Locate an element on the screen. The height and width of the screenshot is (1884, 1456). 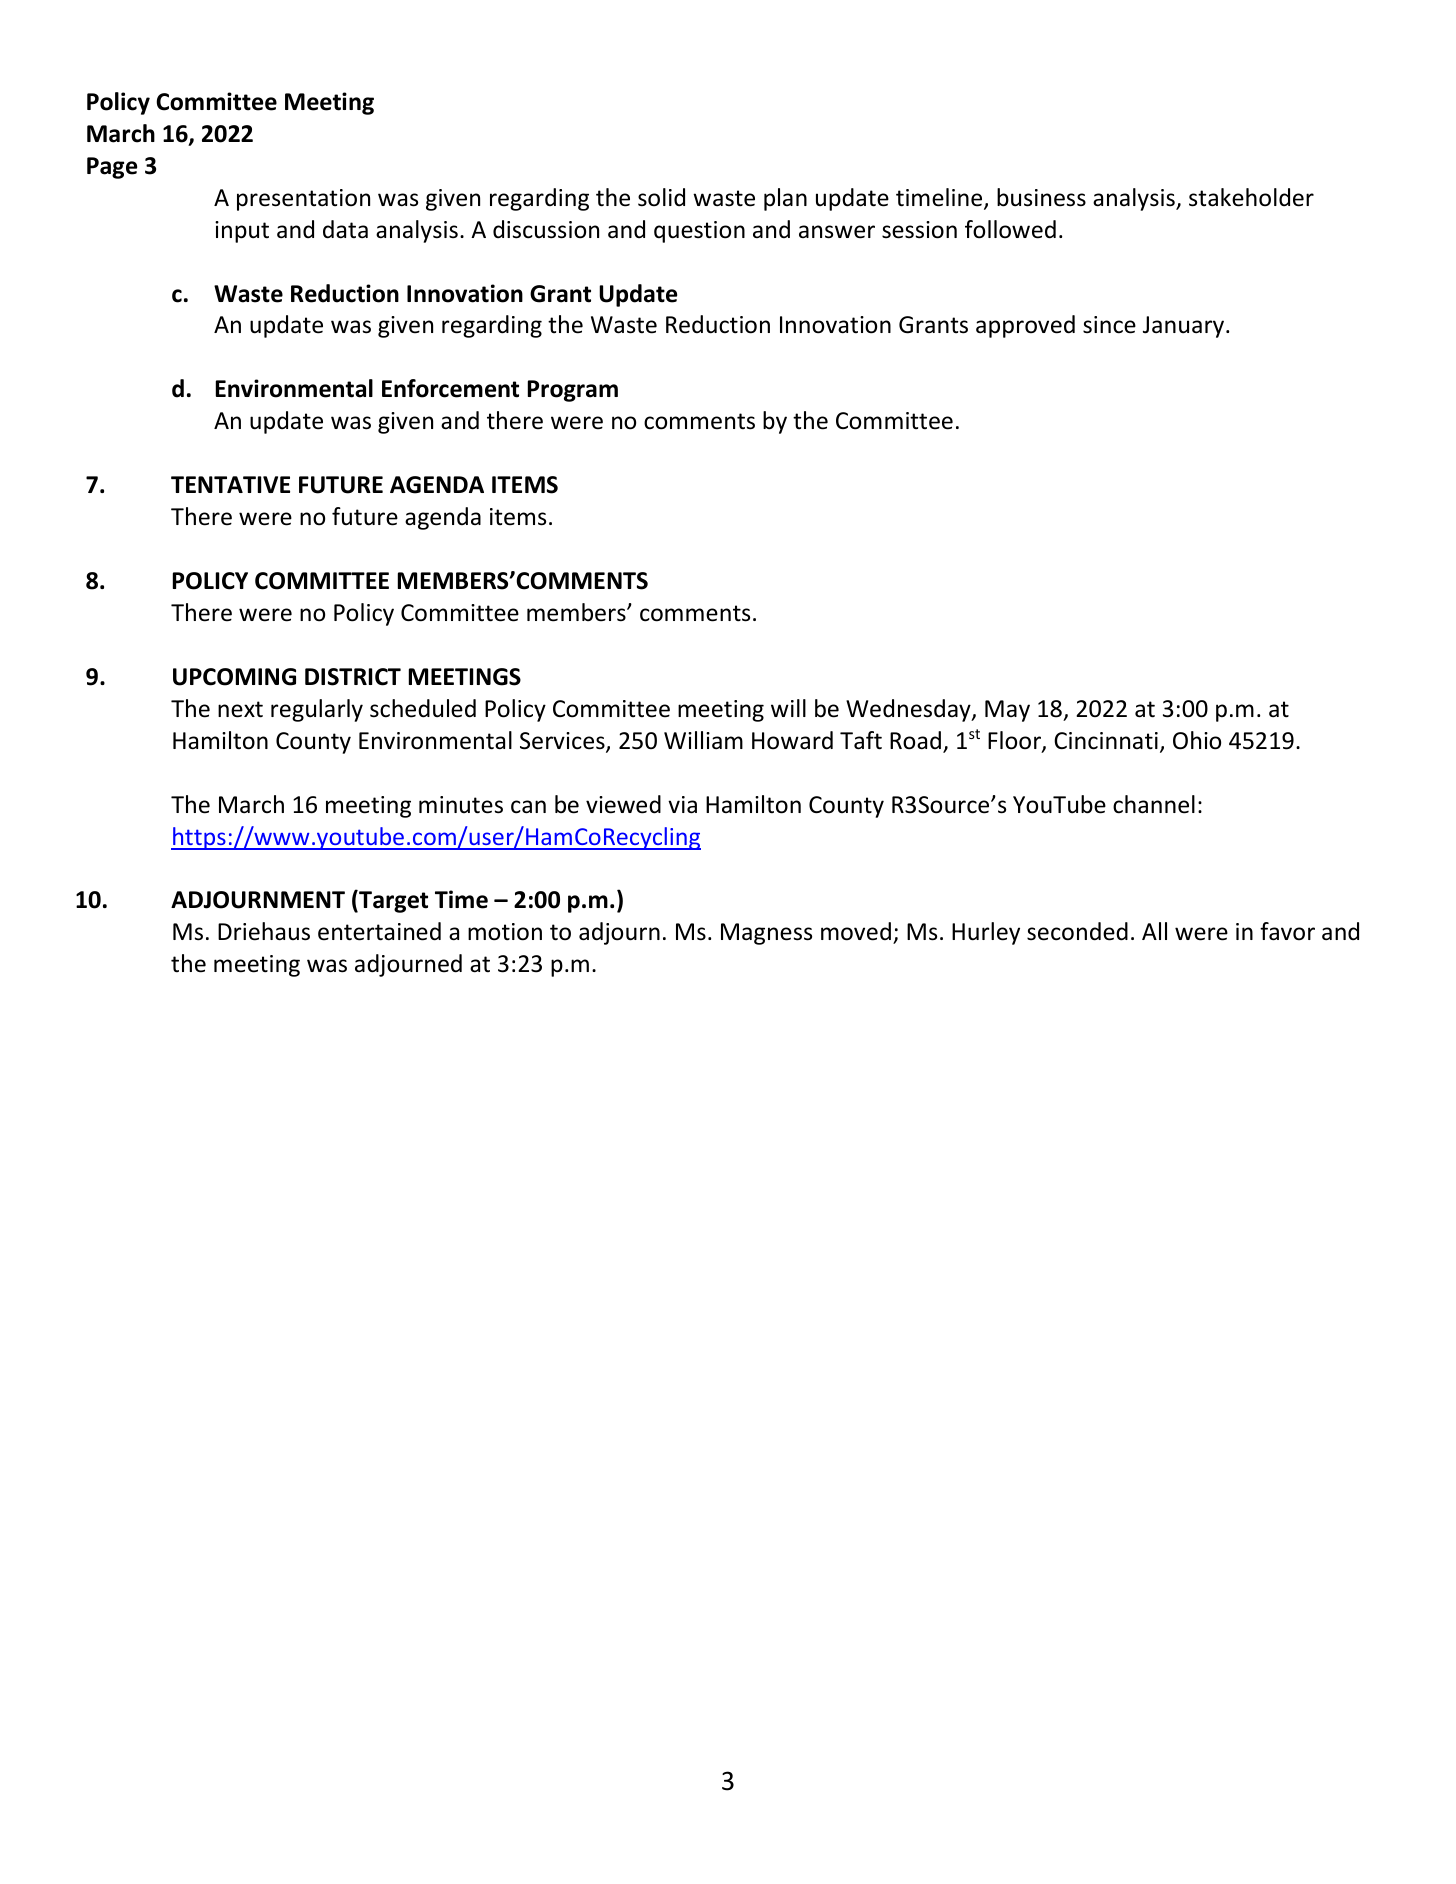
May is located at coordinates (1007, 711).
